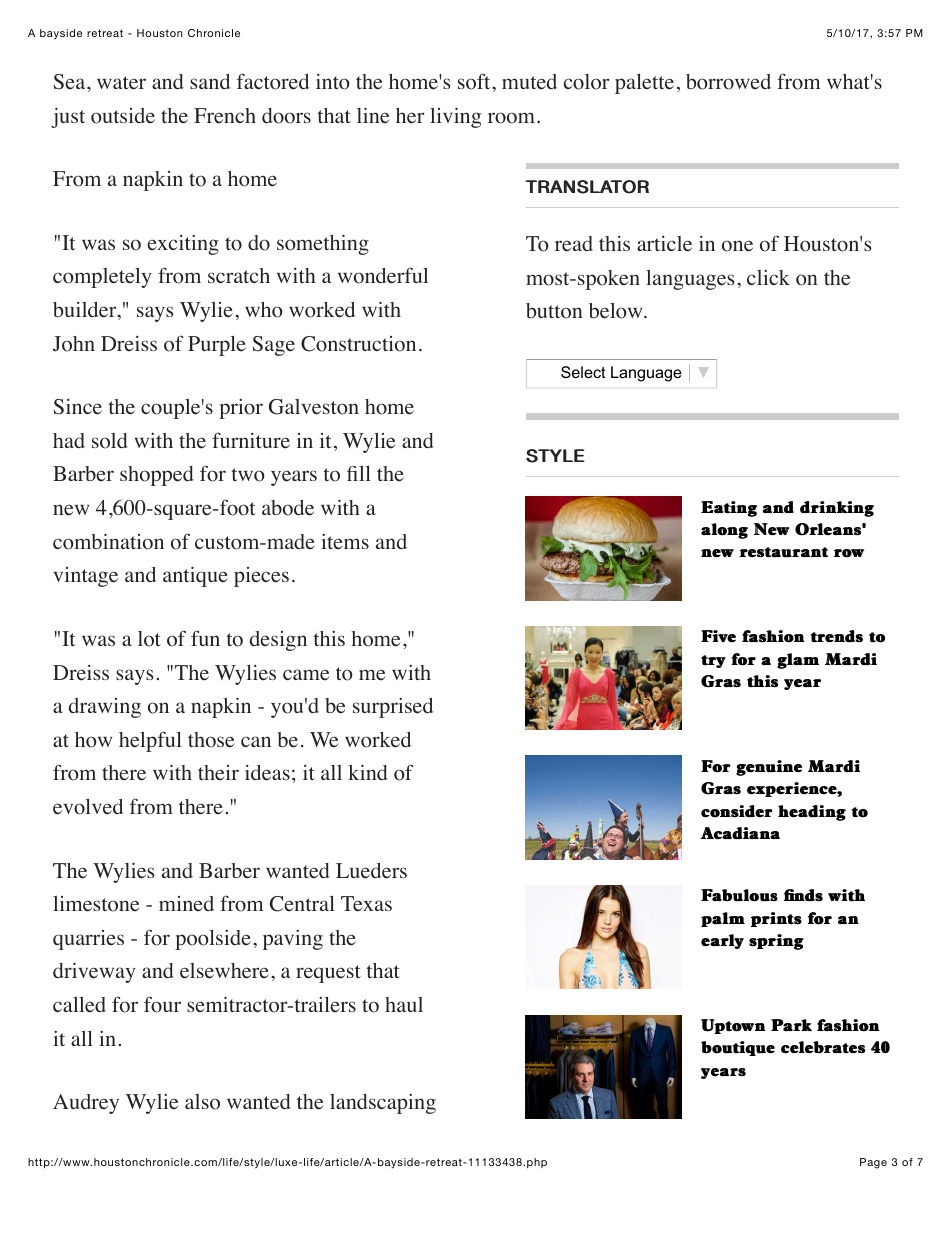 This screenshot has width=952, height=1233. I want to click on landscaping, so click(383, 1104).
